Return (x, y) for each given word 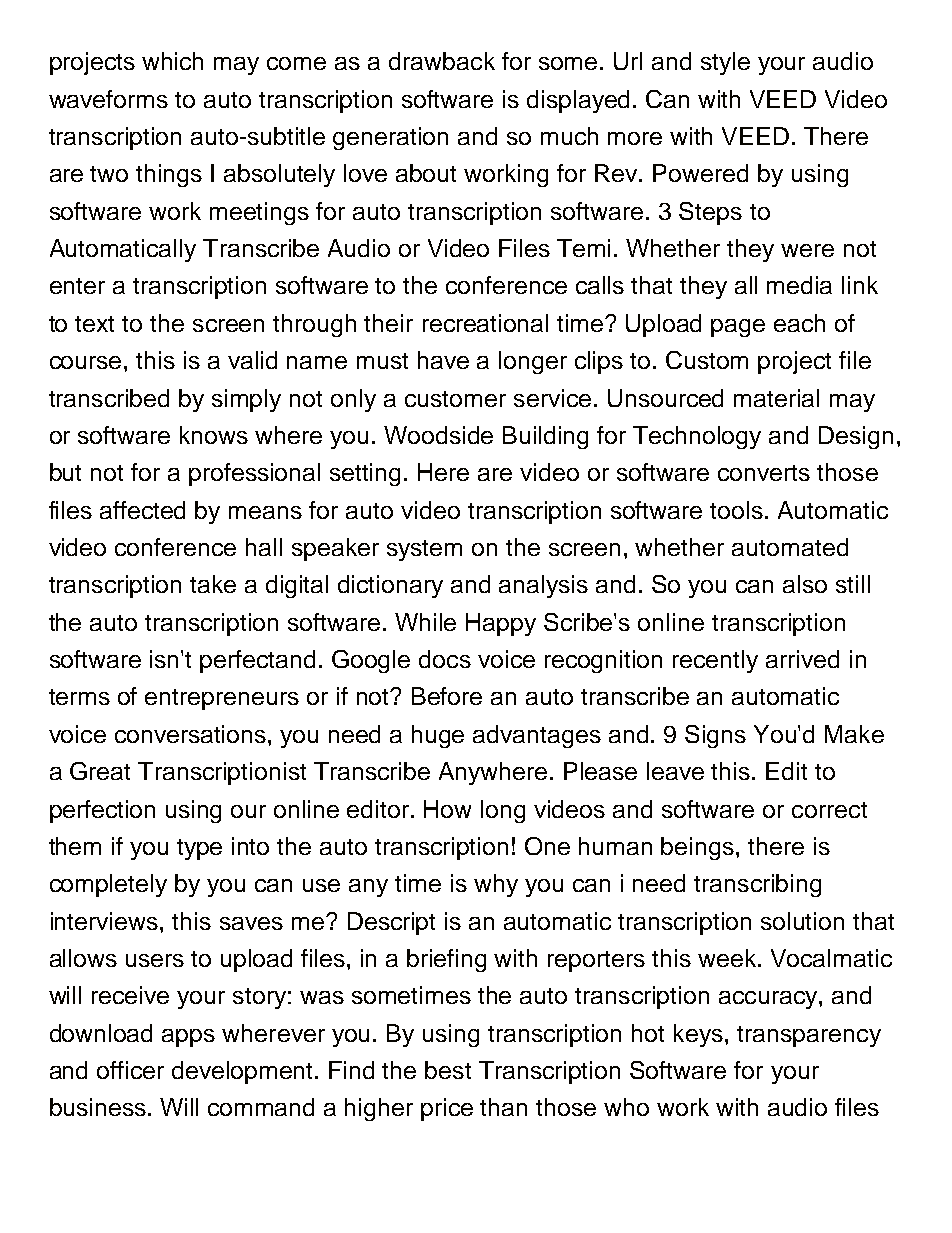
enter (77, 286)
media (799, 285)
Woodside (438, 435)
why (496, 885)
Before (447, 696)
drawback (442, 61)
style (725, 63)
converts (764, 473)
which (172, 61)
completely (108, 885)
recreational (485, 323)
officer (130, 1070)
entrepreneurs (222, 699)
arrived (802, 659)
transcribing (757, 885)
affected (142, 510)
